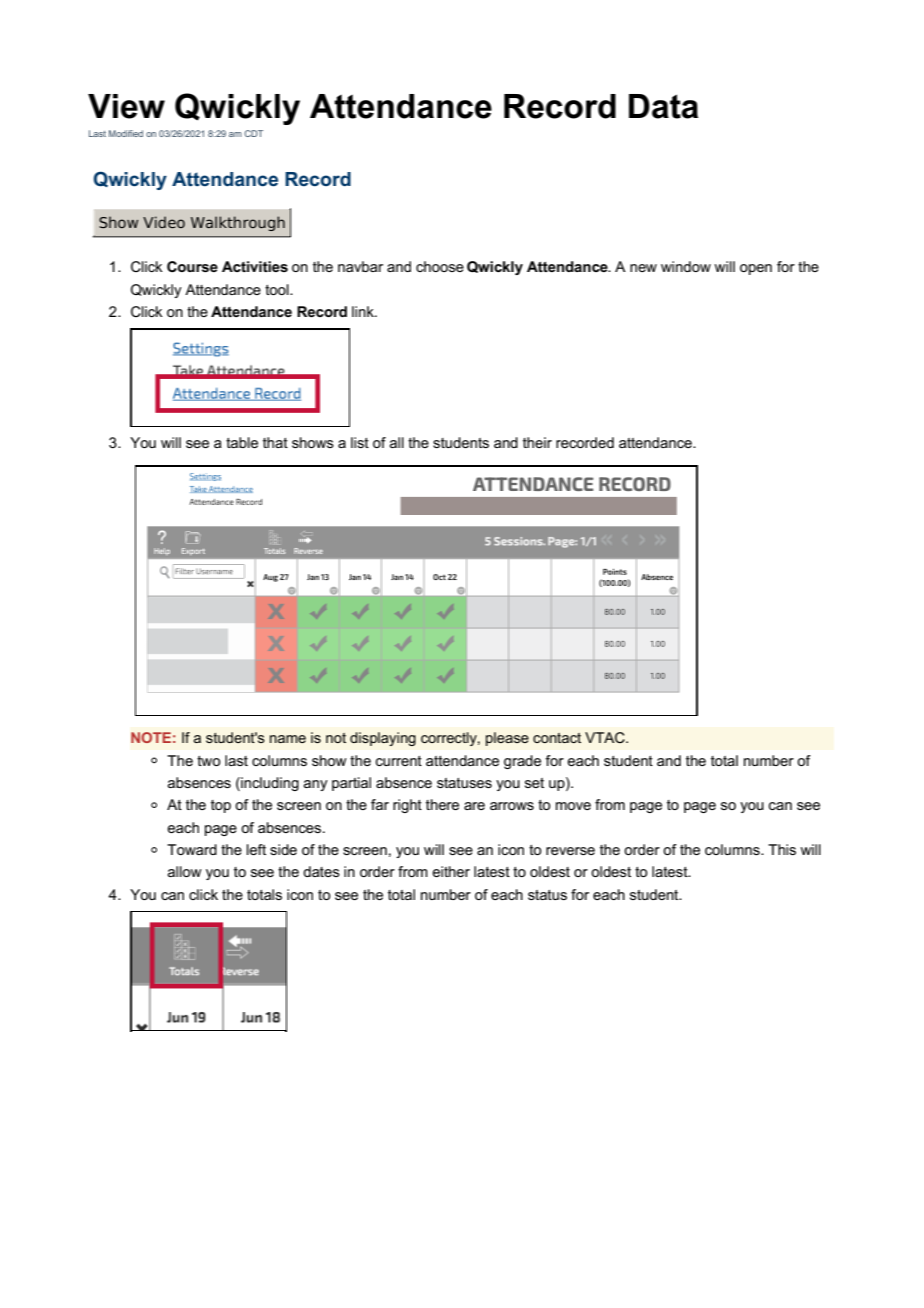 Image resolution: width=924 pixels, height=1308 pixels. What do you see at coordinates (192, 849) in the document?
I see `Toward` at bounding box center [192, 849].
